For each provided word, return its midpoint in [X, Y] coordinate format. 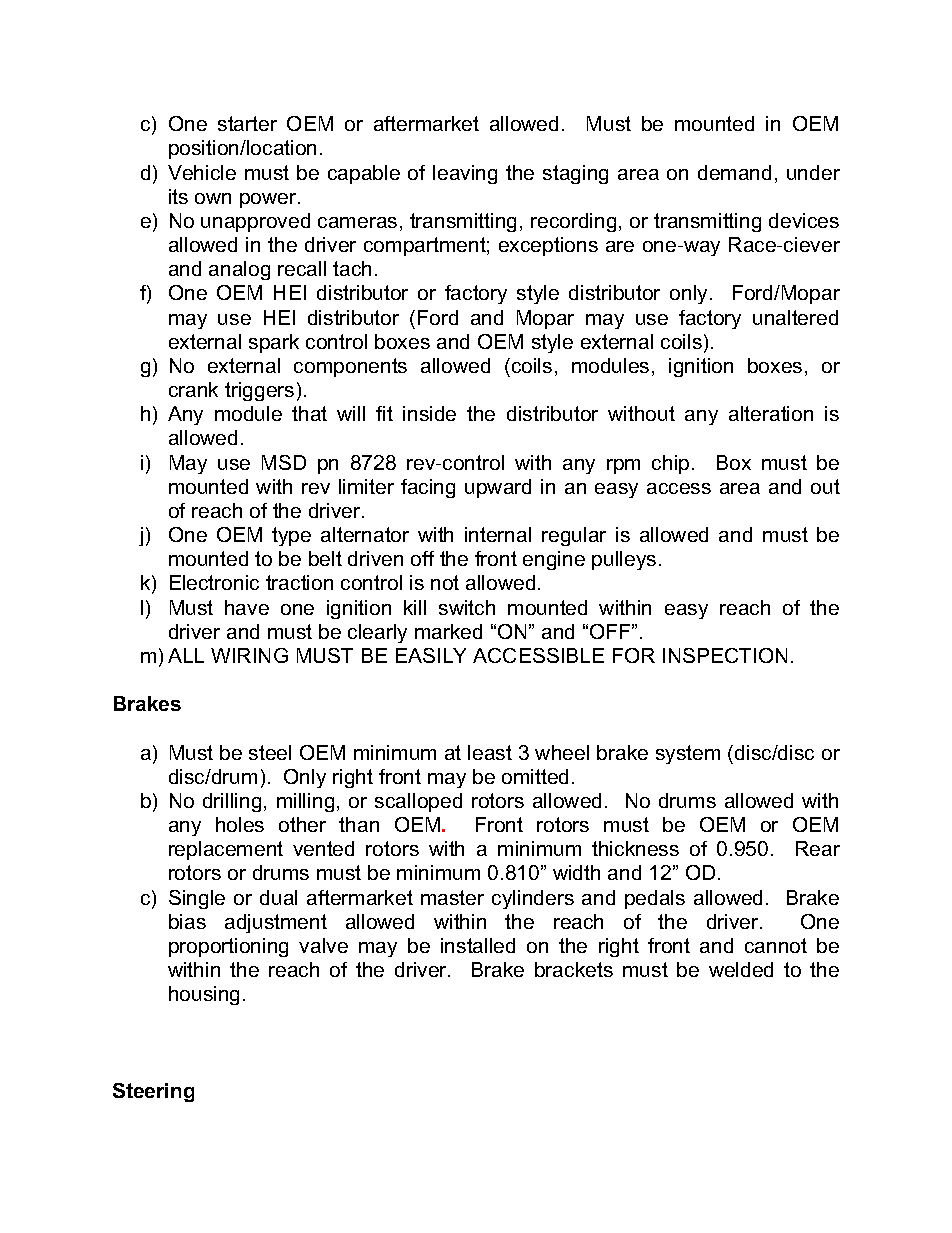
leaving [465, 174]
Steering [153, 1092]
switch [467, 607]
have [247, 607]
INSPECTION [725, 655]
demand [734, 172]
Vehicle [202, 172]
